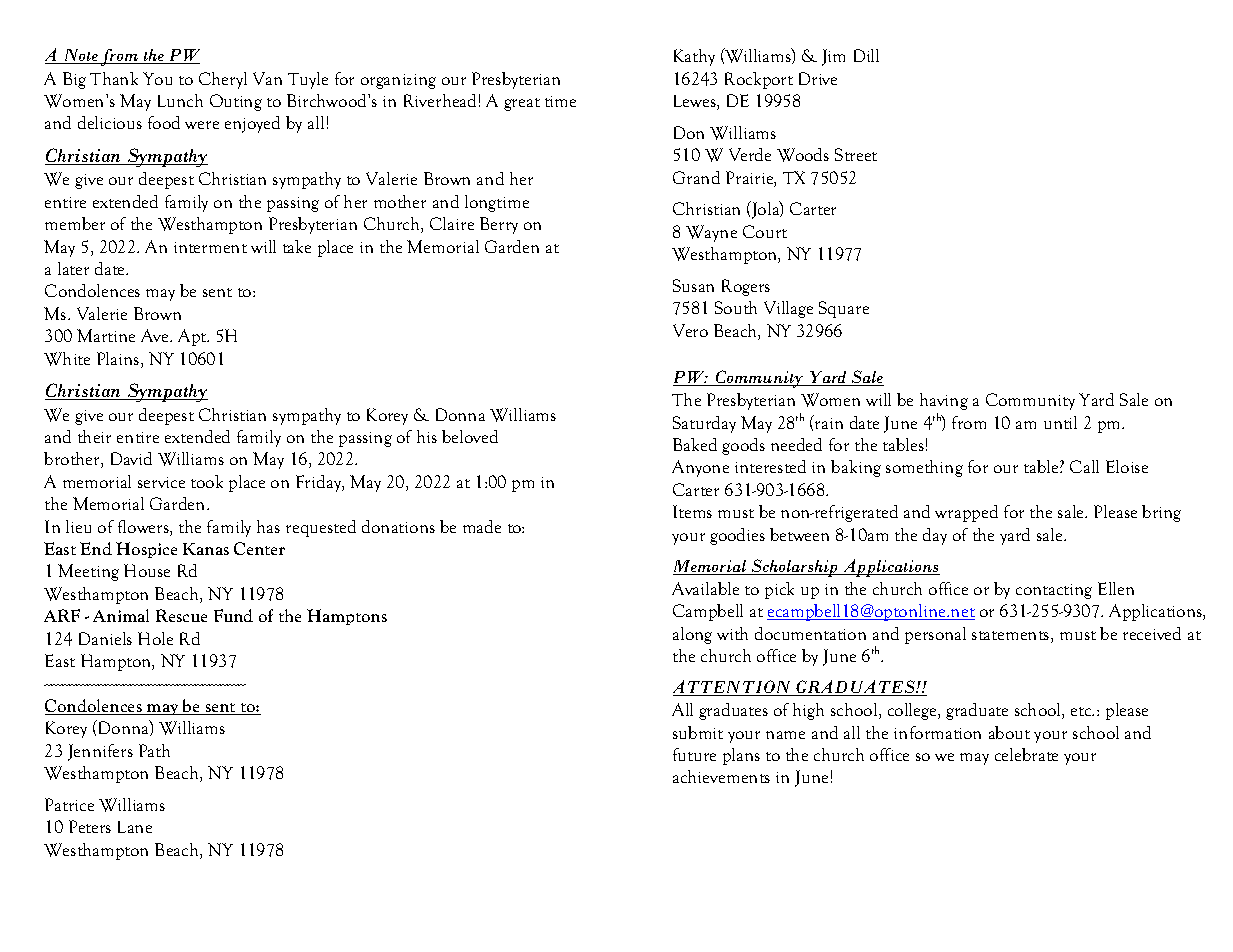 The width and height of the screenshot is (1233, 952). I want to click on statements, so click(1012, 637).
